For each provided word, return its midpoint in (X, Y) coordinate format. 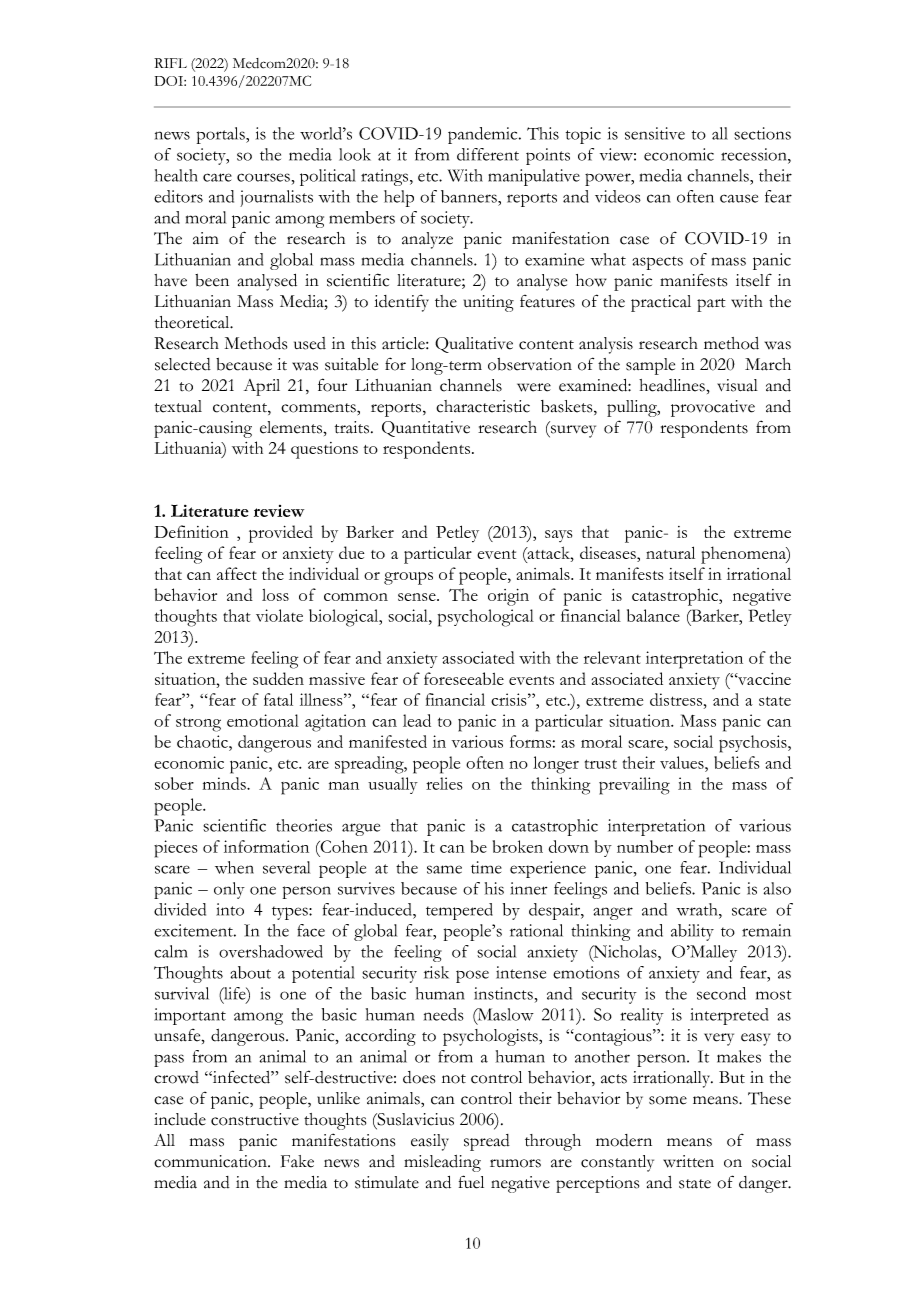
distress (677, 699)
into (230, 909)
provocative (713, 408)
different (488, 154)
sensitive (655, 133)
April (262, 387)
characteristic (483, 406)
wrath (698, 909)
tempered (459, 911)
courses (263, 177)
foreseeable (464, 678)
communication (211, 1161)
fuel (471, 1182)
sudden (278, 678)
